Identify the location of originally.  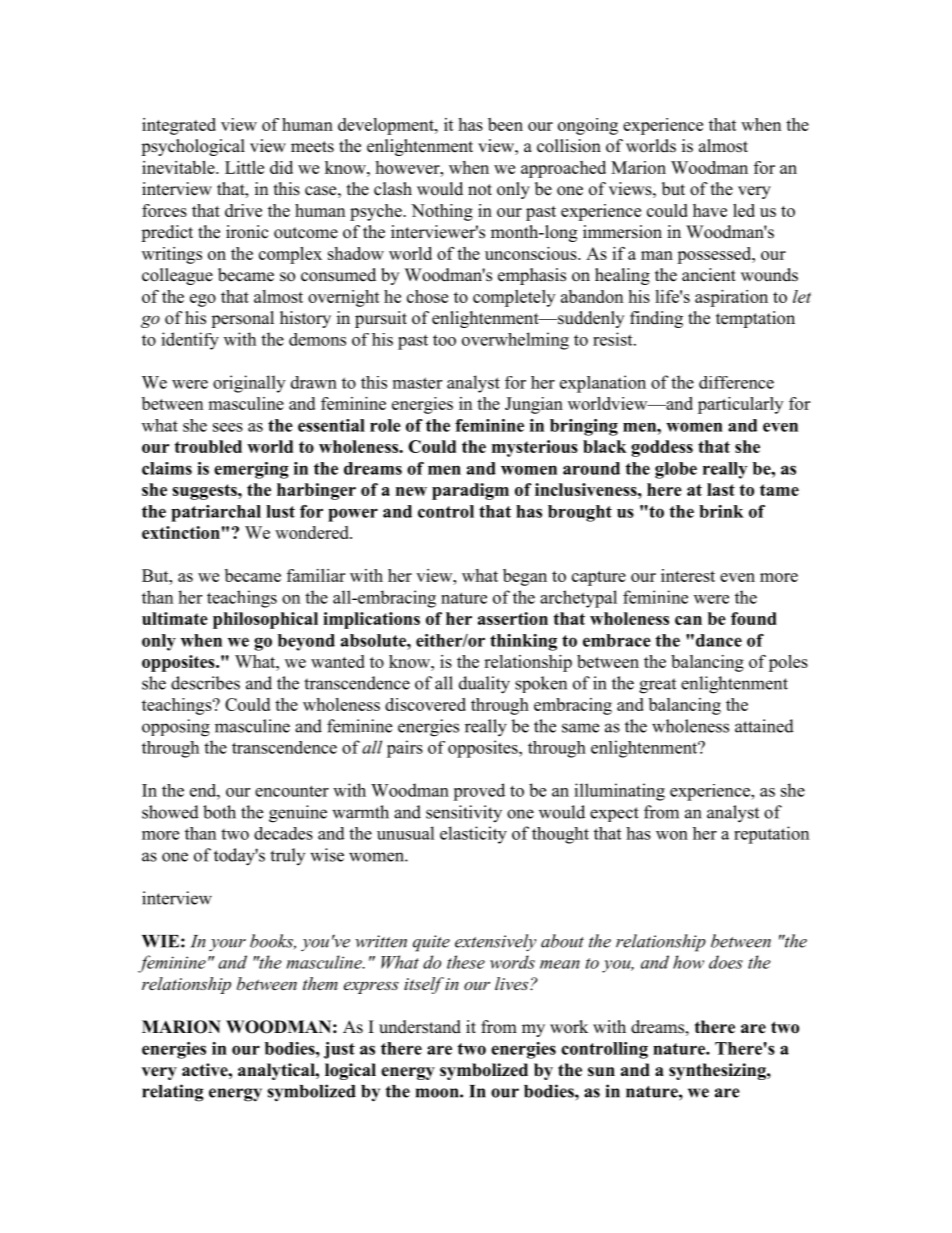
(249, 384).
